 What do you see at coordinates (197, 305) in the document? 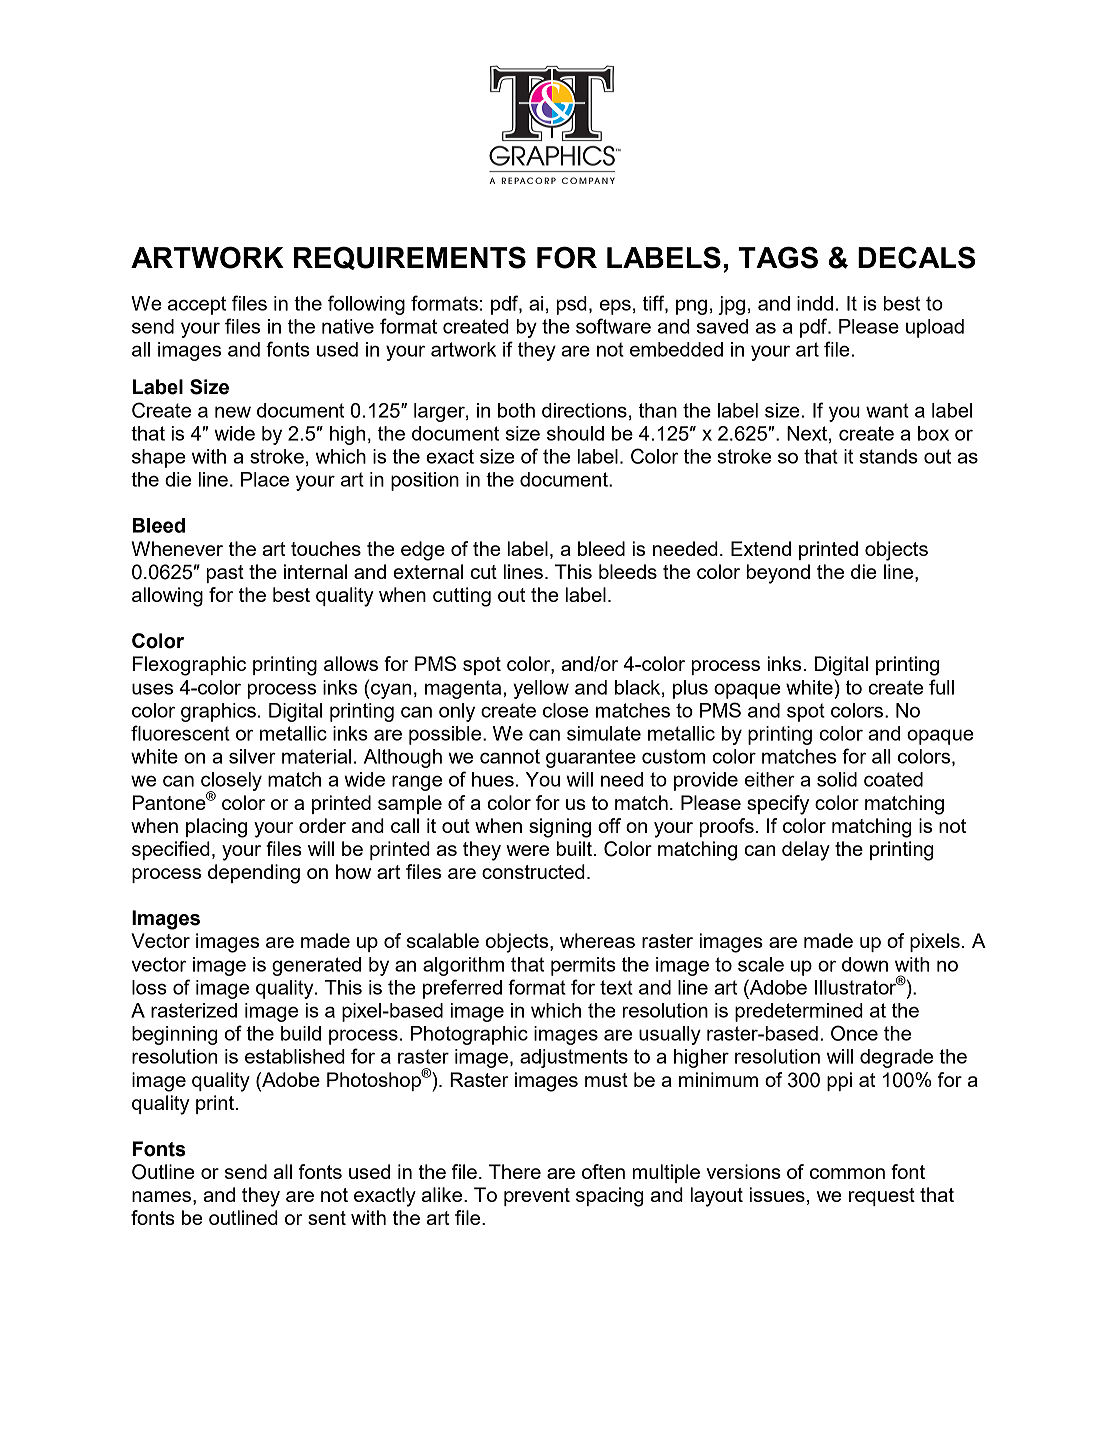
I see `accept` at bounding box center [197, 305].
